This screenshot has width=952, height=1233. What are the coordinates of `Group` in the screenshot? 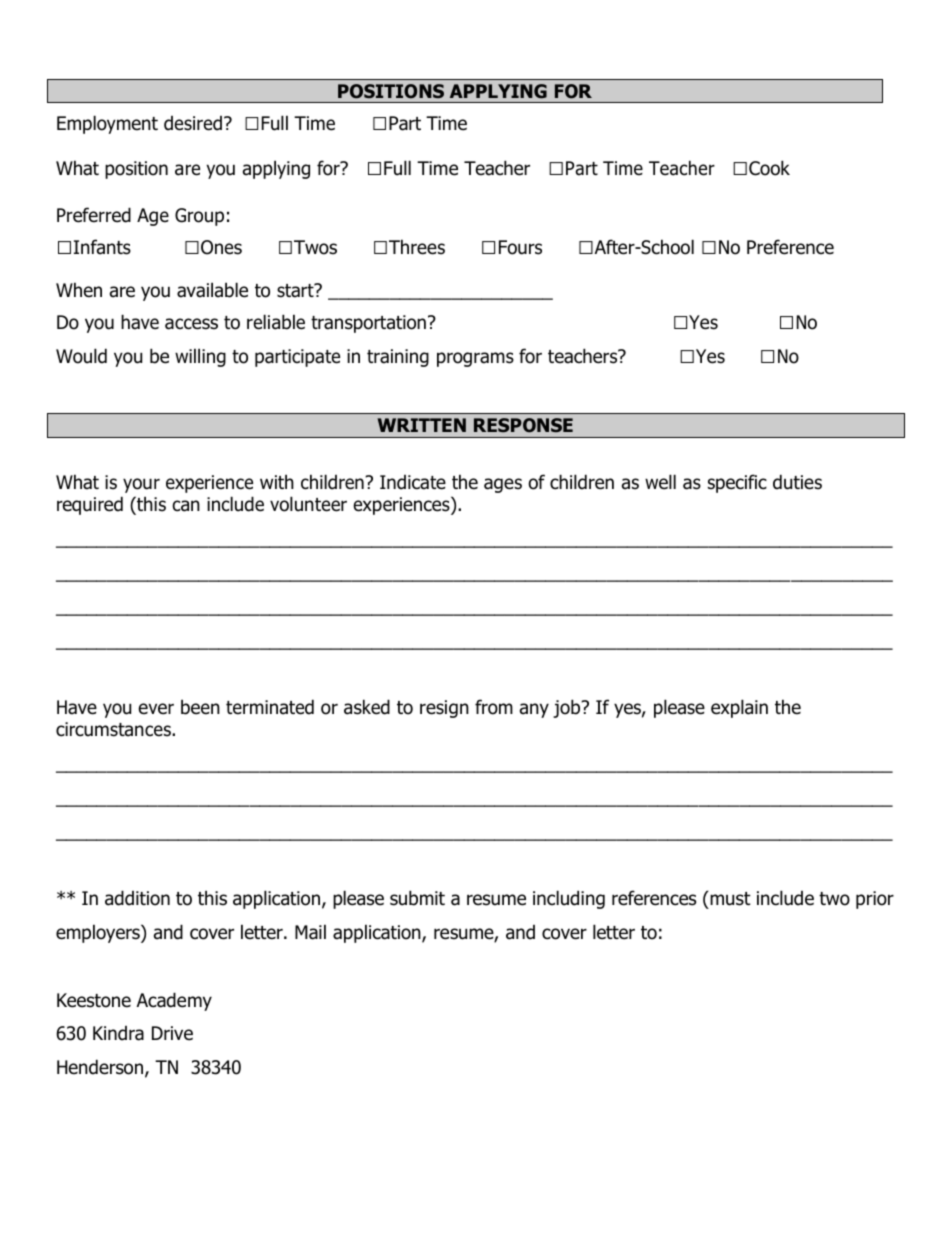 It's located at (199, 217).
